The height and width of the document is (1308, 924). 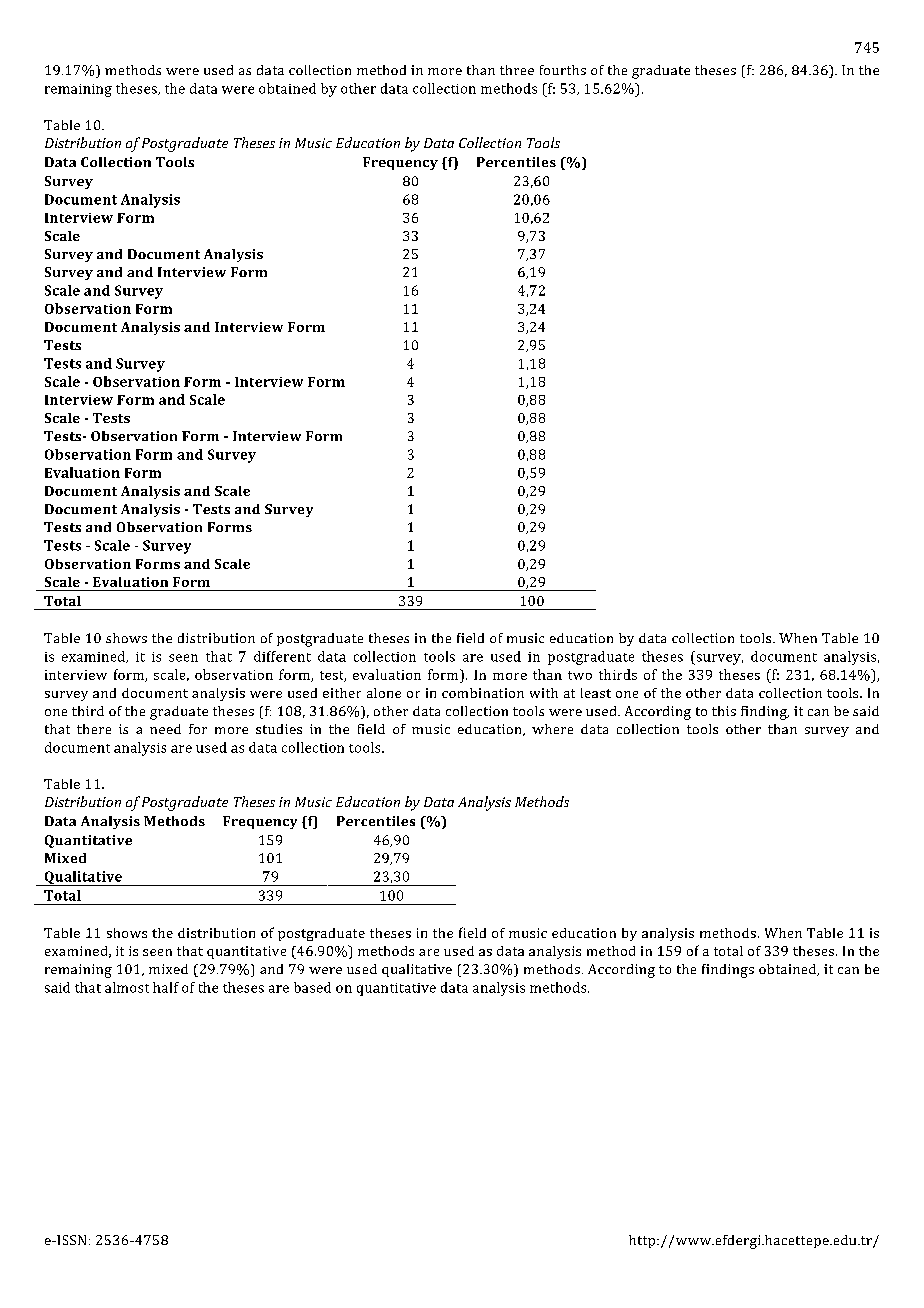 I want to click on three, so click(x=517, y=70).
